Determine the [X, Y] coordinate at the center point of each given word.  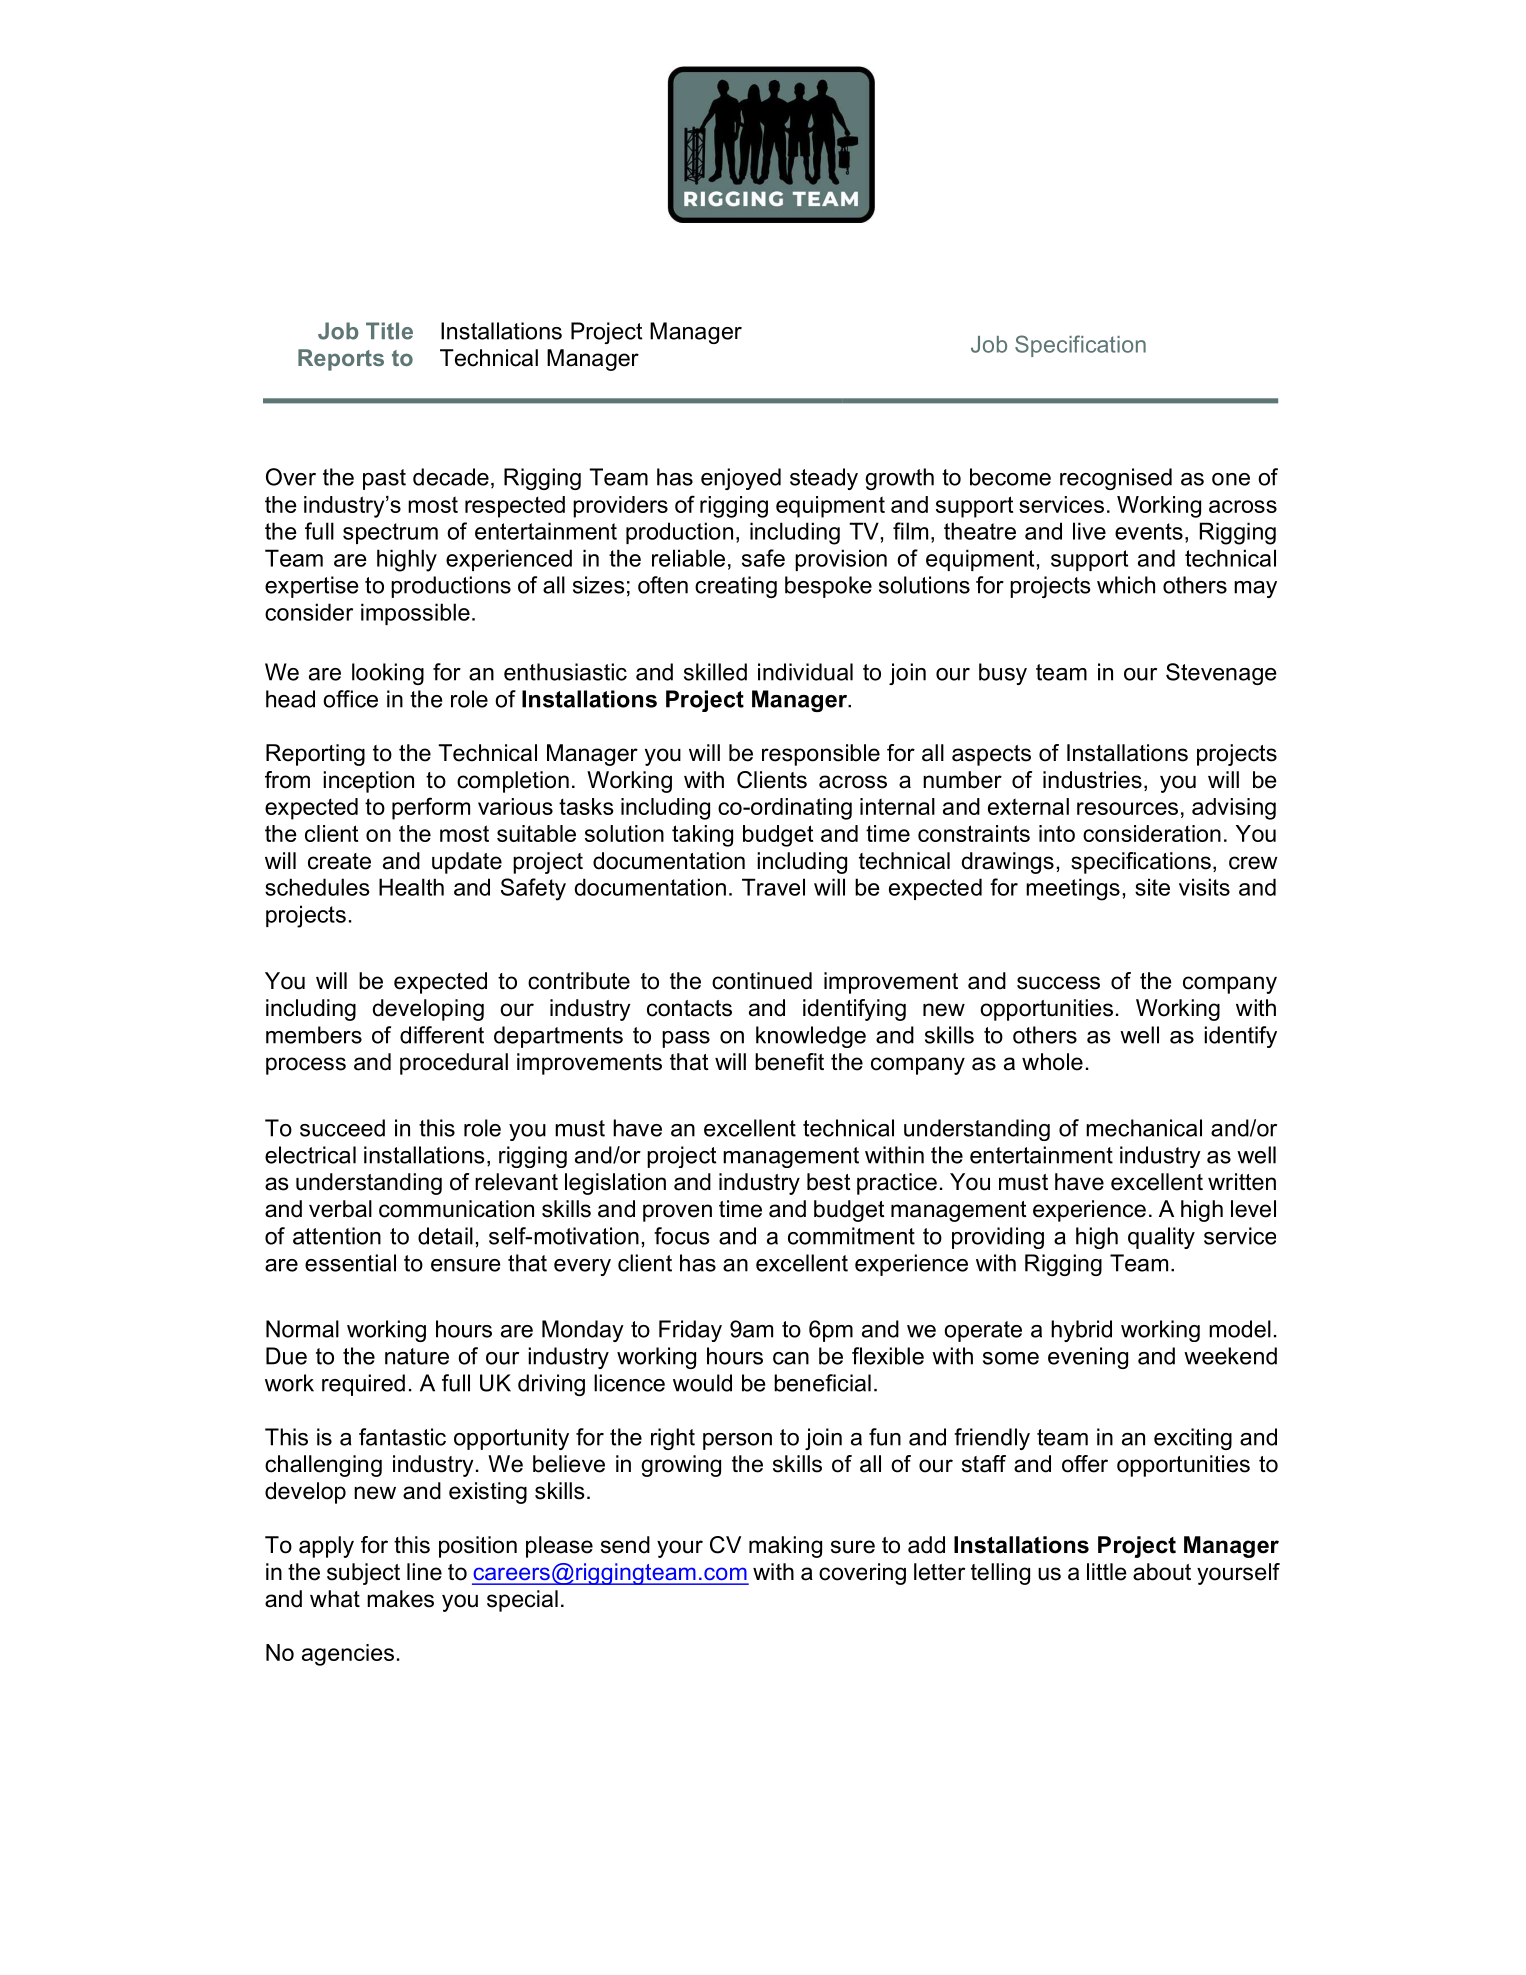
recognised [1116, 479]
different [442, 1035]
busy [1003, 674]
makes [400, 1599]
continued [762, 981]
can [791, 1358]
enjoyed [741, 479]
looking [388, 674]
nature [417, 1356]
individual [805, 672]
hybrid [1081, 1331]
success [1058, 983]
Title [389, 331]
